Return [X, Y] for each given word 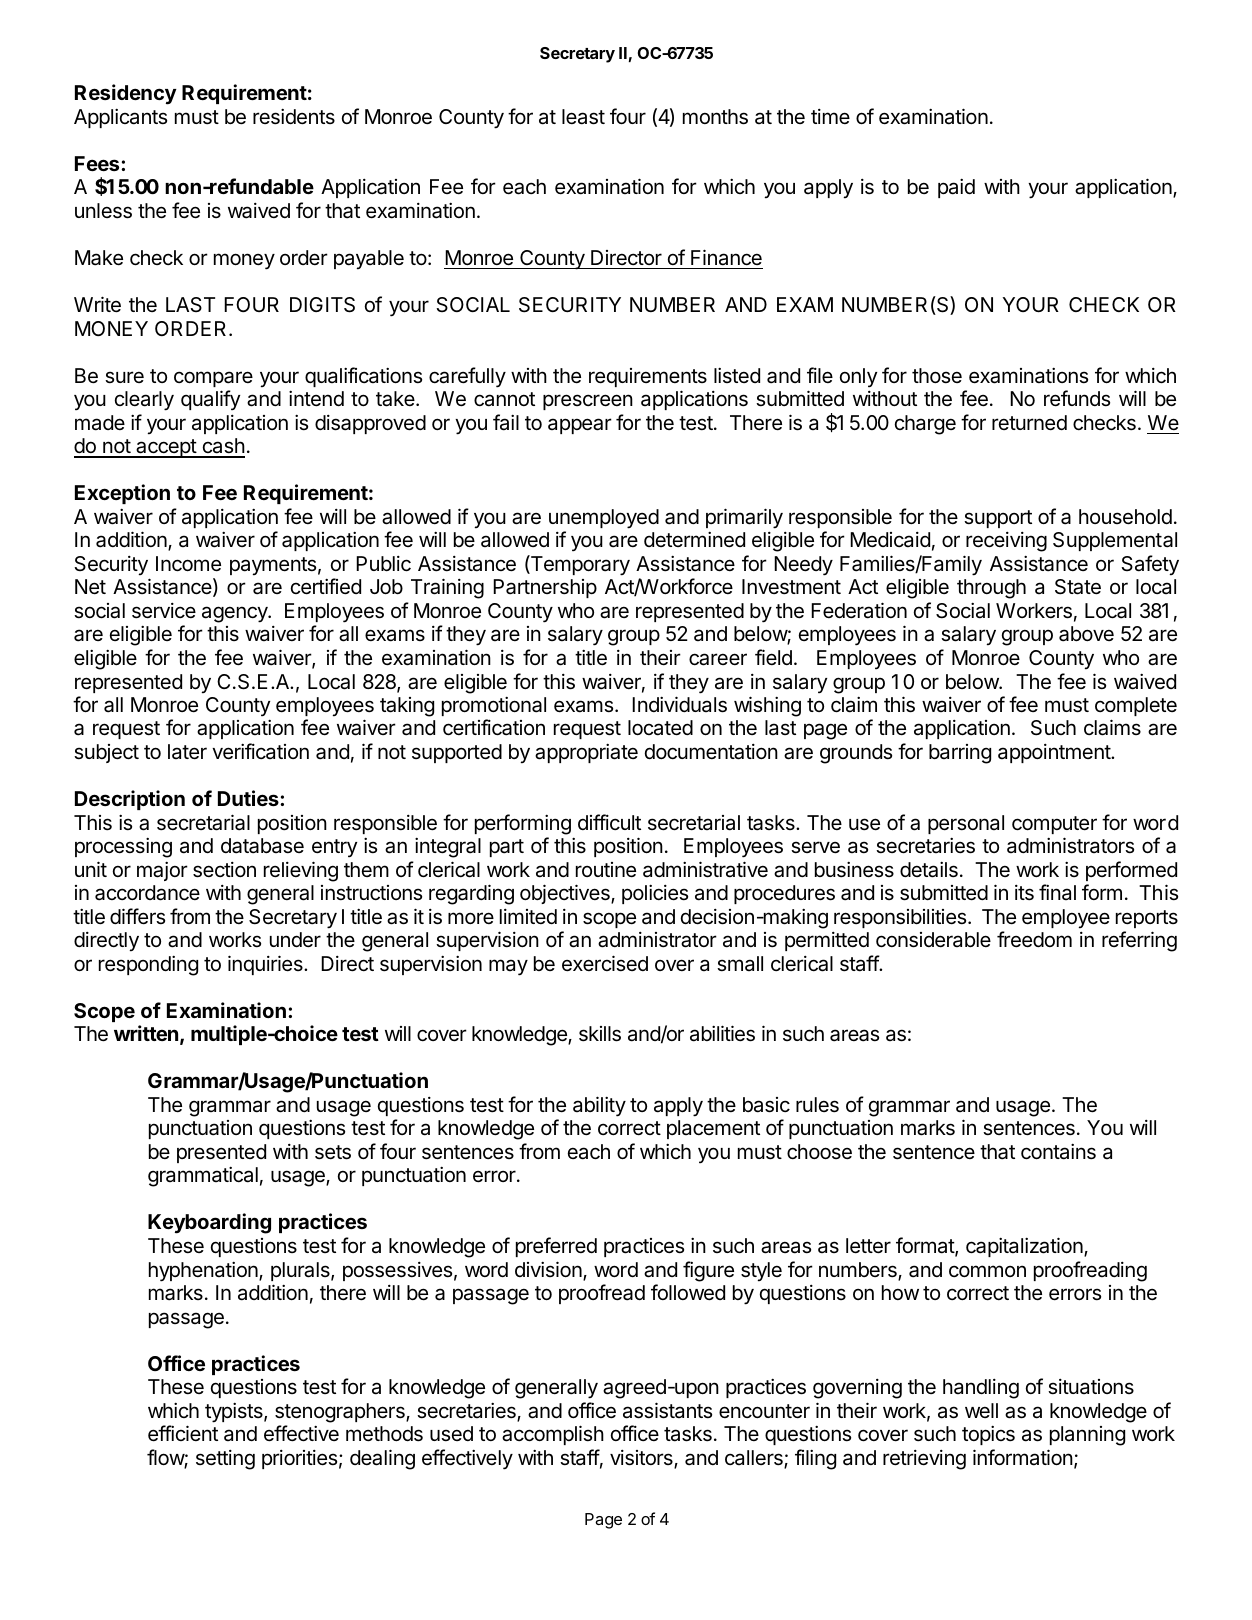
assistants [667, 1410]
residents [294, 117]
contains [1058, 1152]
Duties [249, 798]
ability [599, 1106]
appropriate [586, 753]
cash [222, 447]
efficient [183, 1433]
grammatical [203, 1177]
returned [1029, 423]
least [583, 117]
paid [956, 188]
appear [580, 426]
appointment [1055, 753]
